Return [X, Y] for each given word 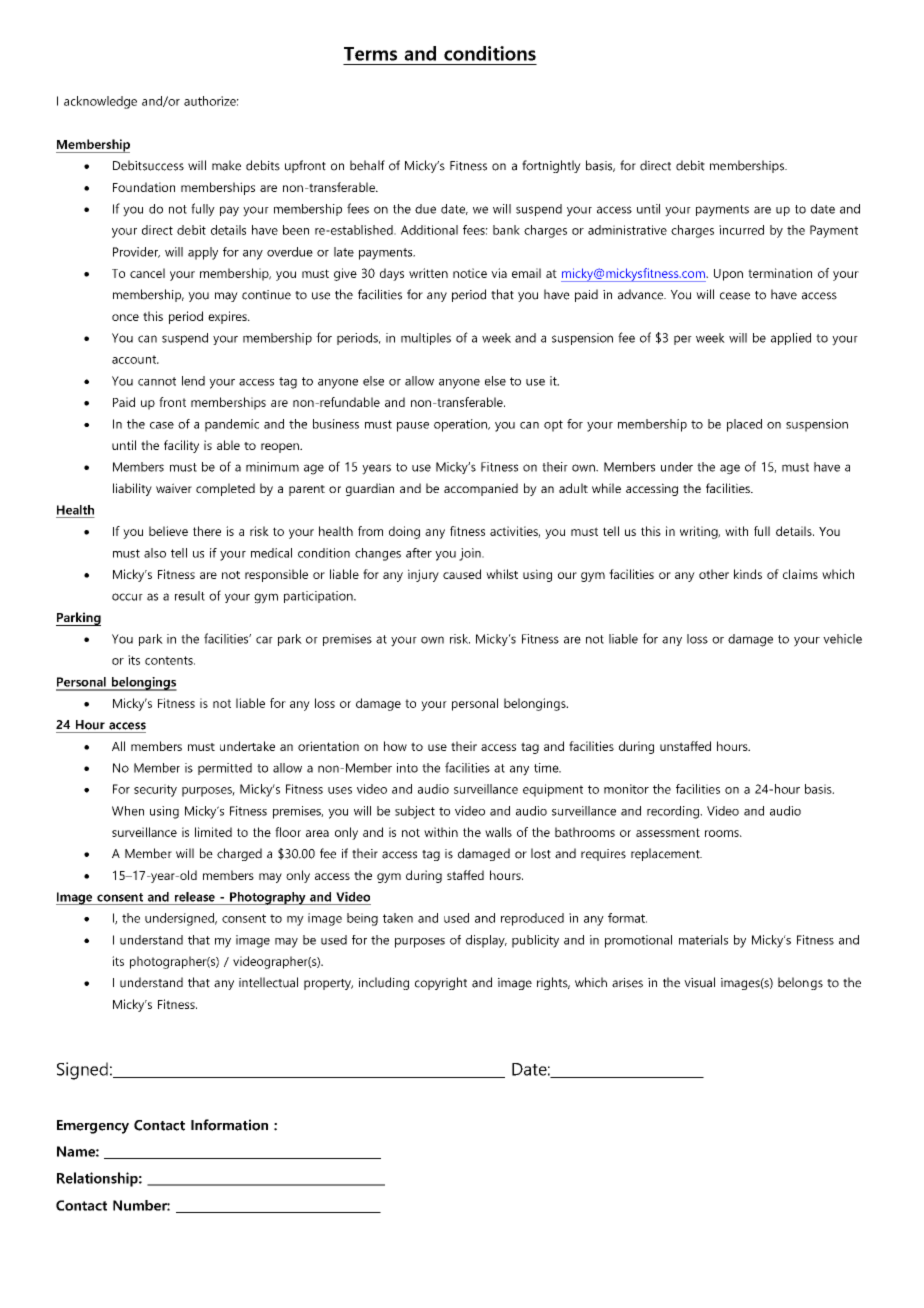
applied [791, 339]
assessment [668, 832]
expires [228, 317]
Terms [370, 54]
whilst [502, 574]
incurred [741, 230]
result [190, 596]
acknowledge [100, 102]
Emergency [93, 1127]
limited [213, 832]
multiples [426, 339]
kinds [748, 574]
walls [498, 832]
